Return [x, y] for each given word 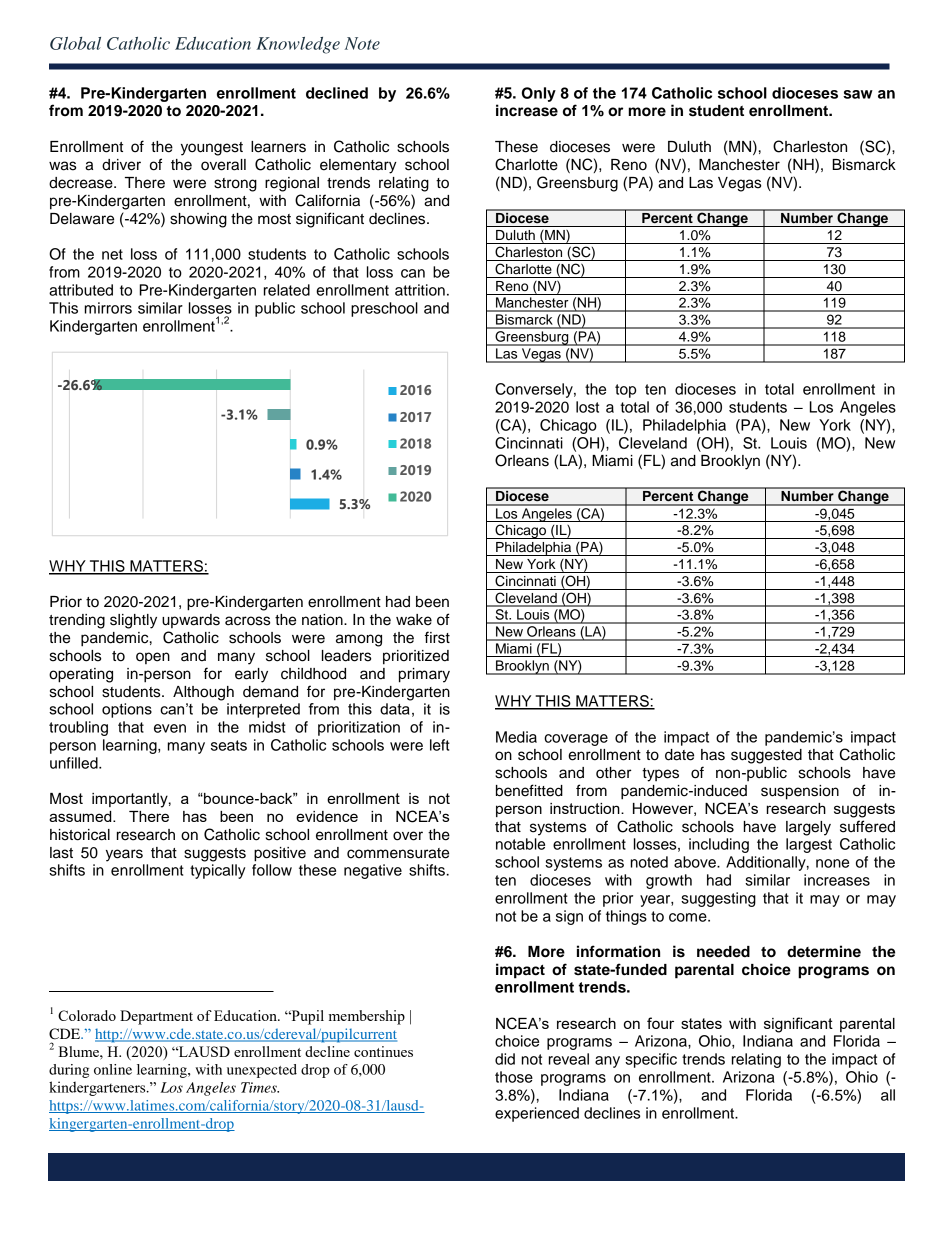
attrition [420, 290]
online [113, 1069]
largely [808, 828]
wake [414, 620]
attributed [81, 290]
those [514, 1077]
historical [80, 835]
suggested [766, 756]
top [625, 391]
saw [858, 94]
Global [75, 43]
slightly [133, 621]
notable [520, 844]
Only [539, 94]
